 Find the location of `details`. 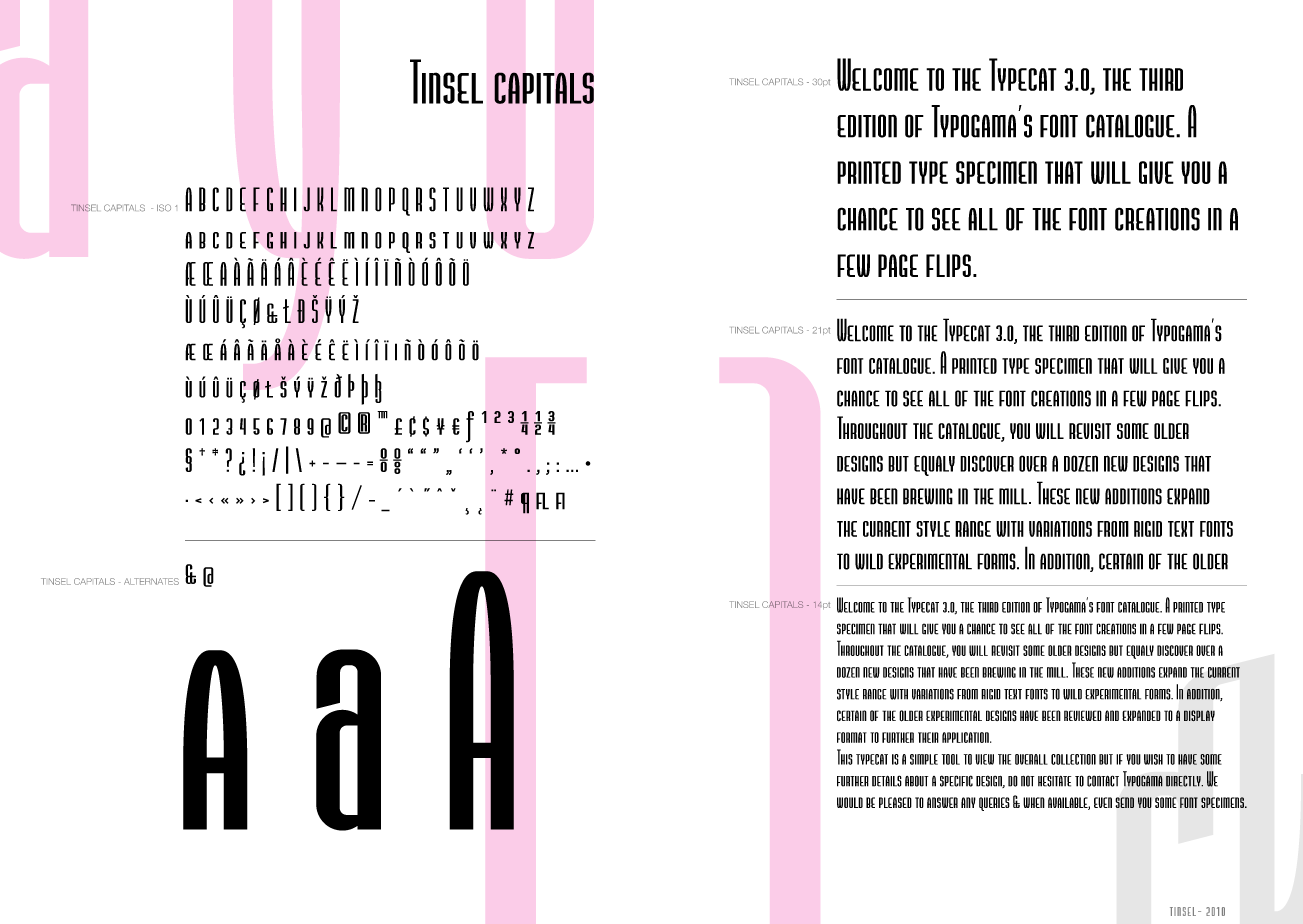

details is located at coordinates (887, 781).
